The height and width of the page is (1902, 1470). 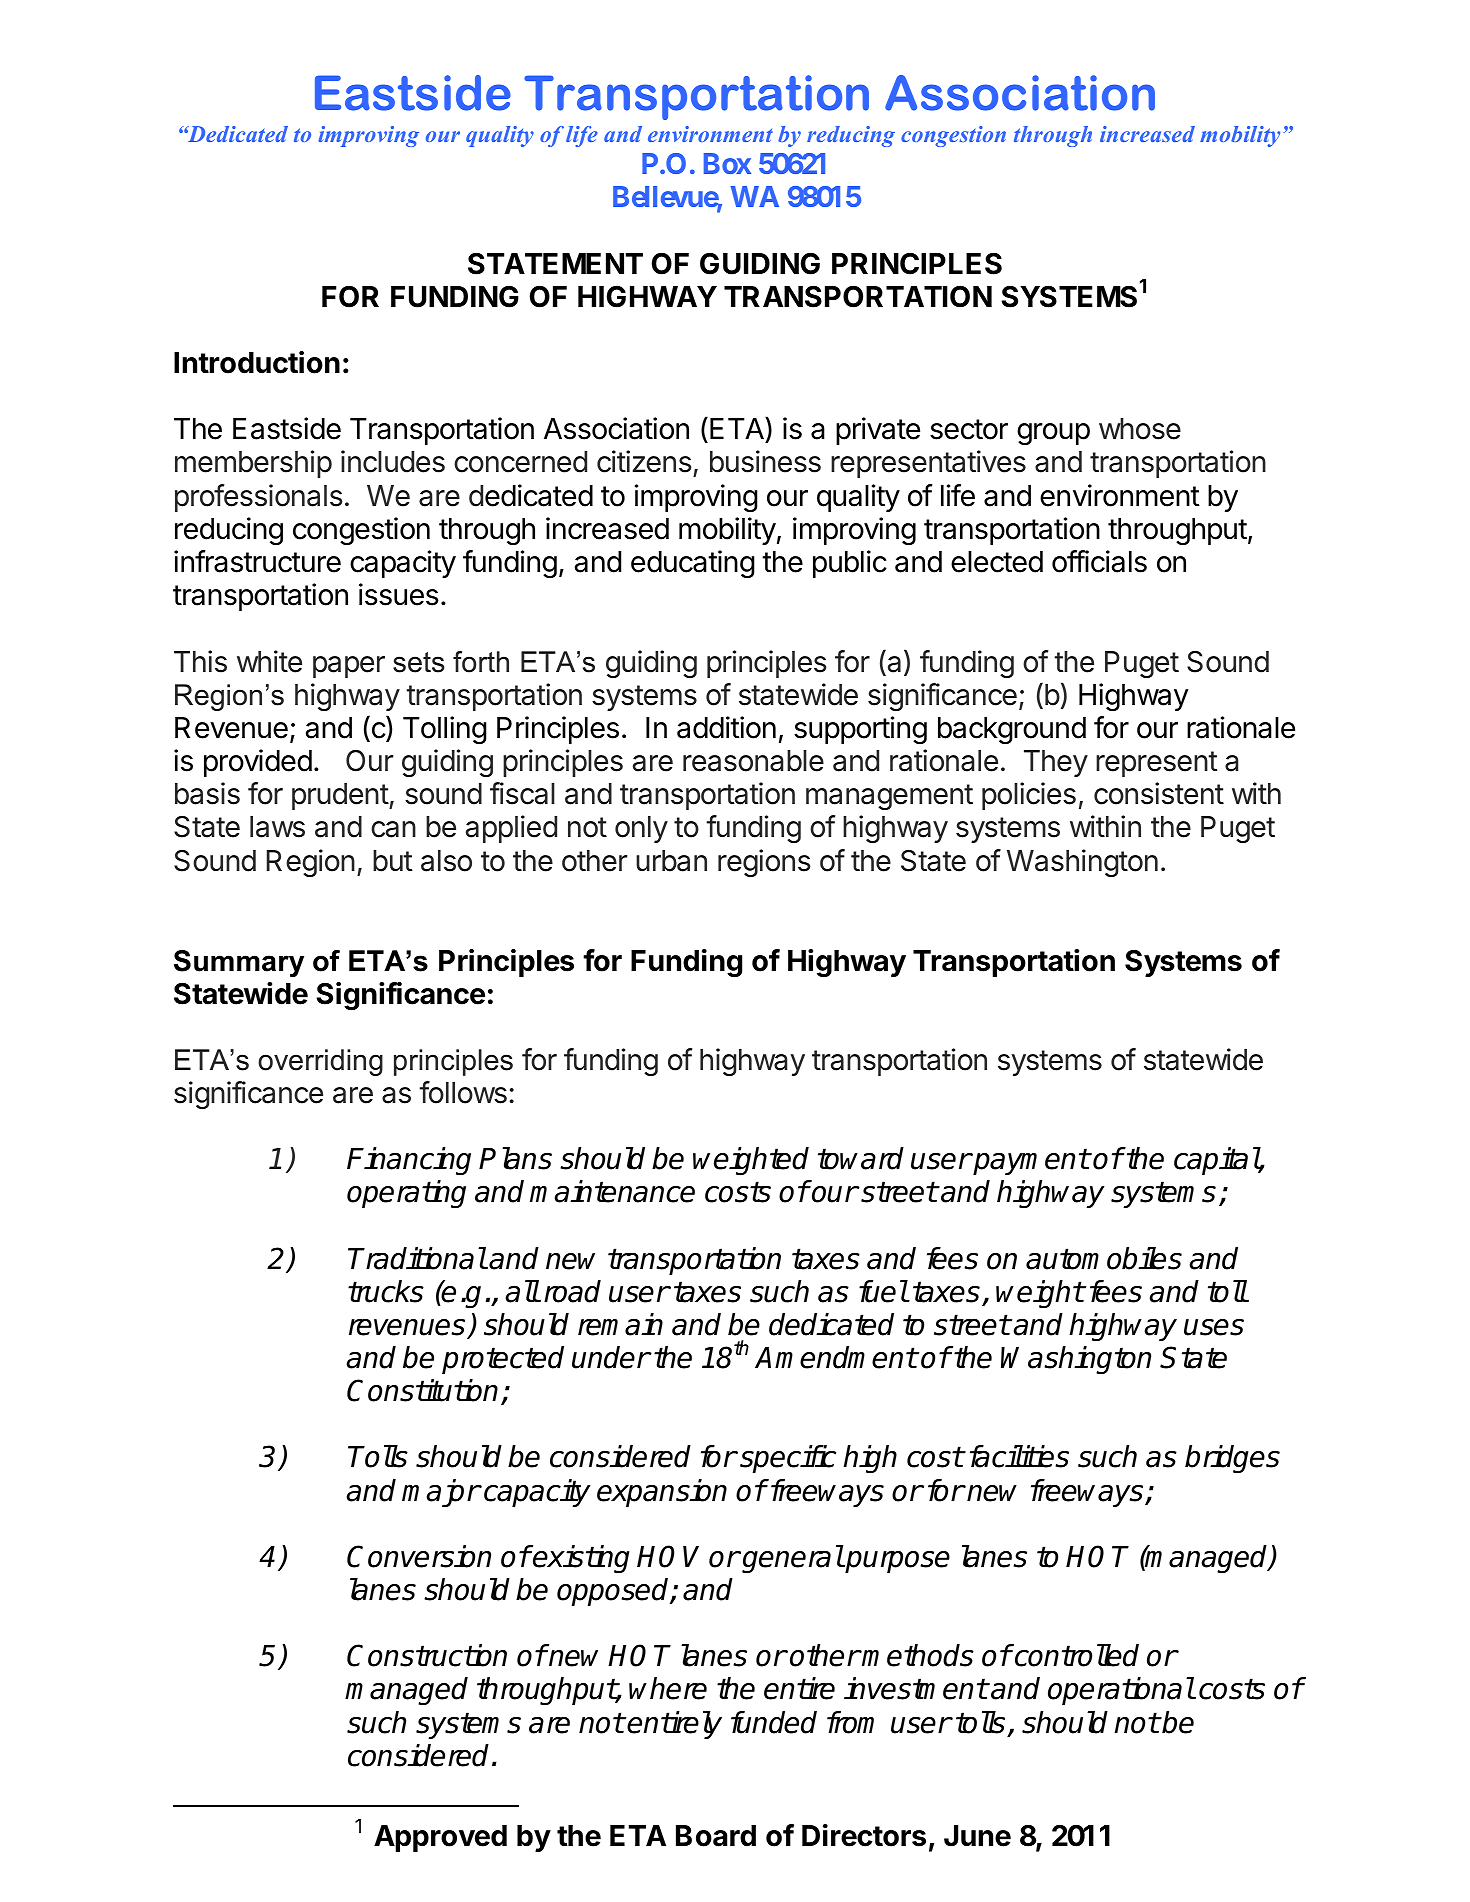 What do you see at coordinates (440, 1838) in the page?
I see `Approved` at bounding box center [440, 1838].
